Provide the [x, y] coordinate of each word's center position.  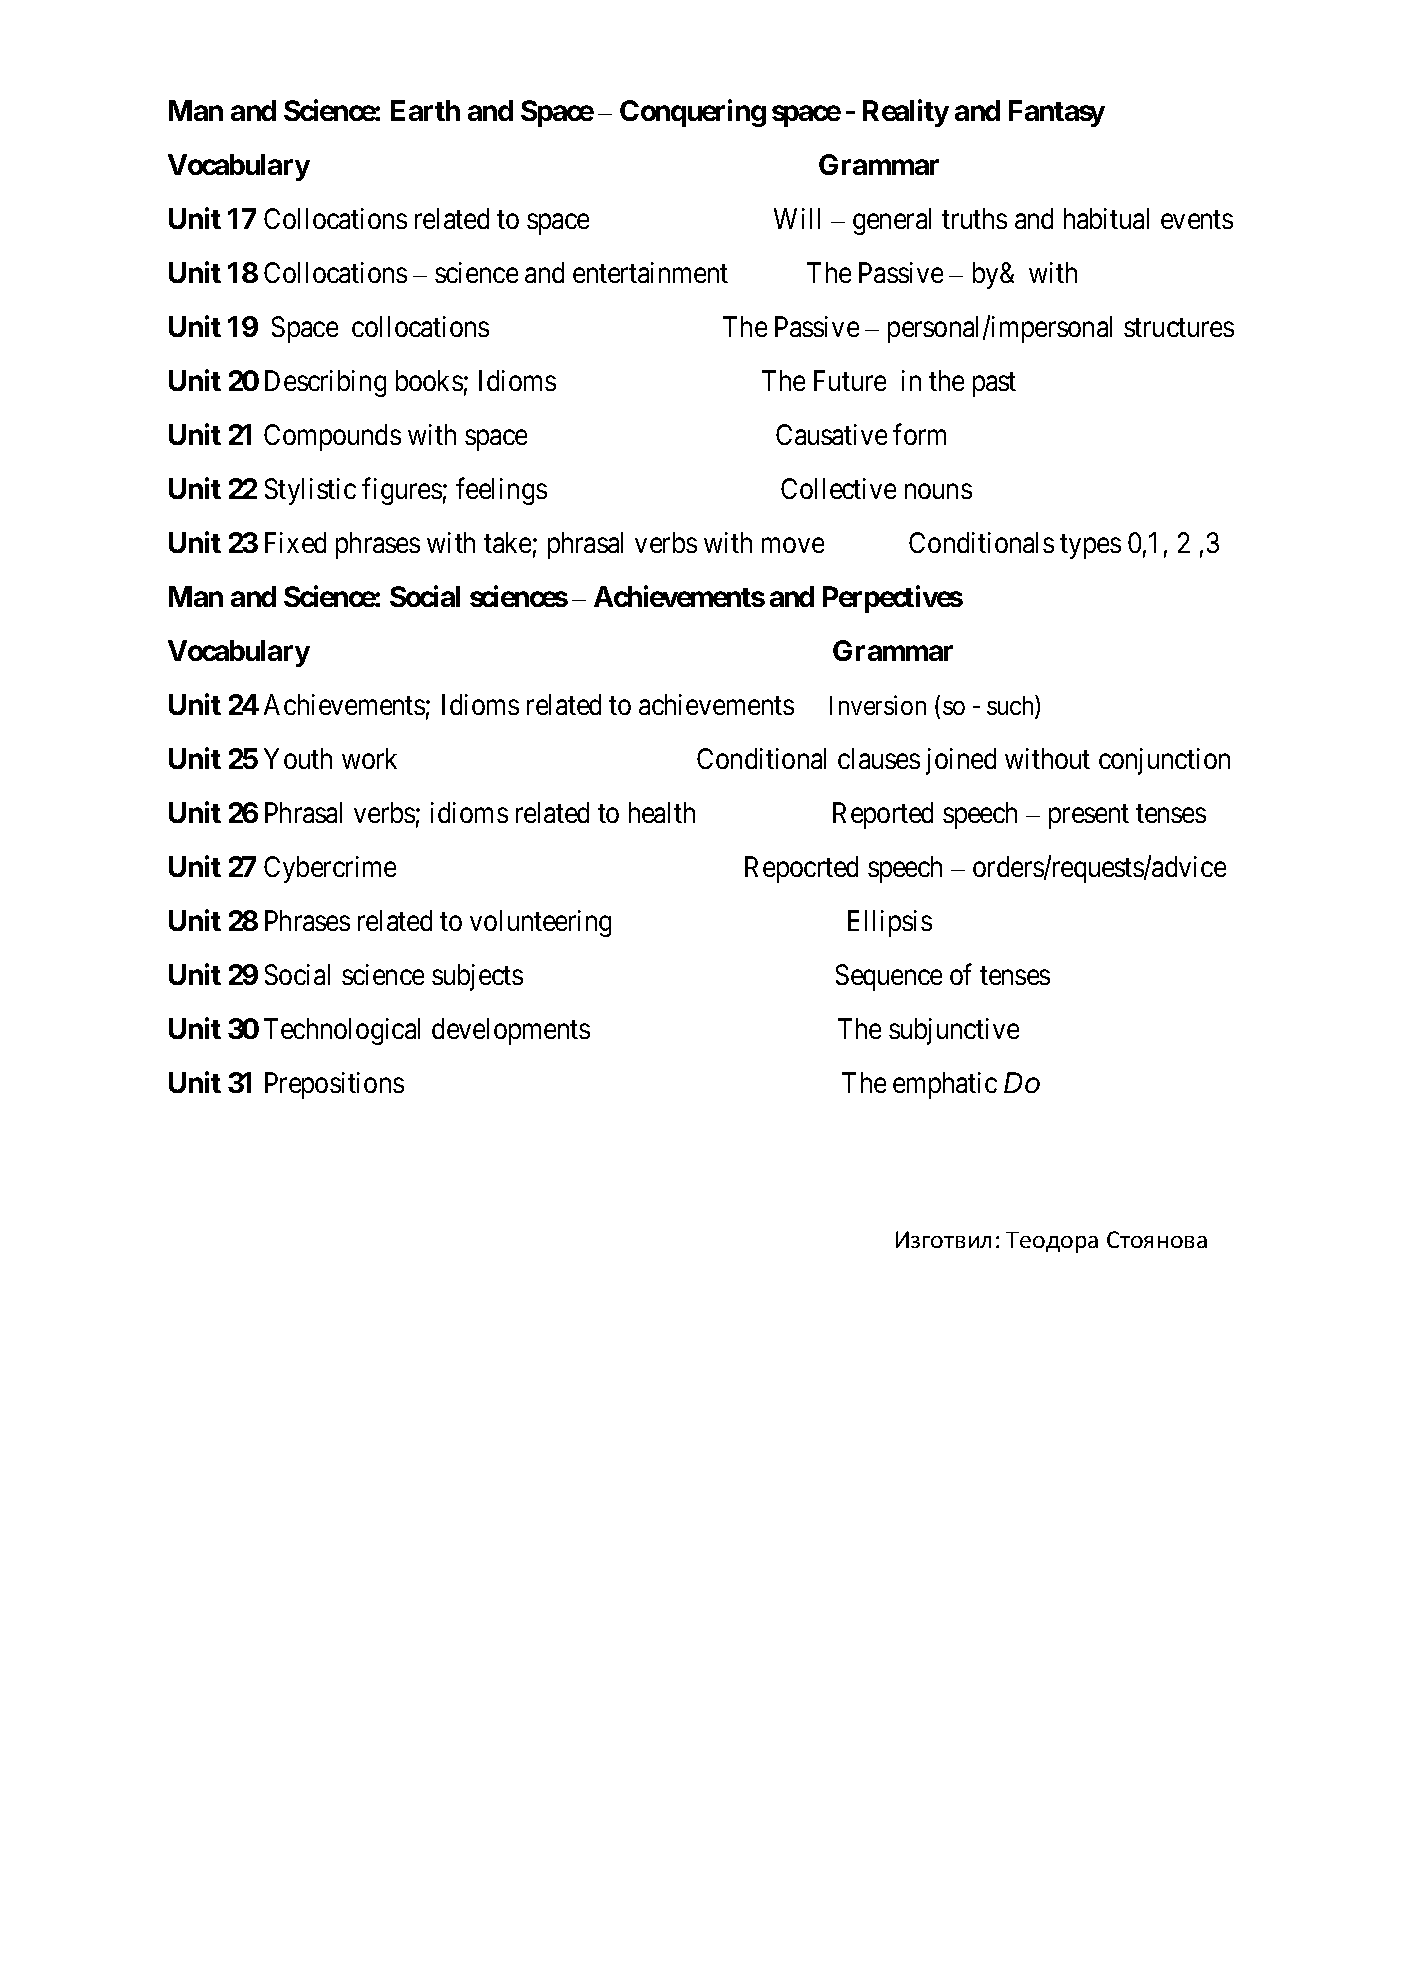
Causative [831, 434]
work [369, 758]
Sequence [889, 977]
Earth [425, 110]
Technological [342, 1031]
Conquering [693, 113]
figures [402, 491]
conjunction [1164, 761]
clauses [879, 758]
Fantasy [1057, 113]
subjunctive [954, 1031]
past [994, 384]
